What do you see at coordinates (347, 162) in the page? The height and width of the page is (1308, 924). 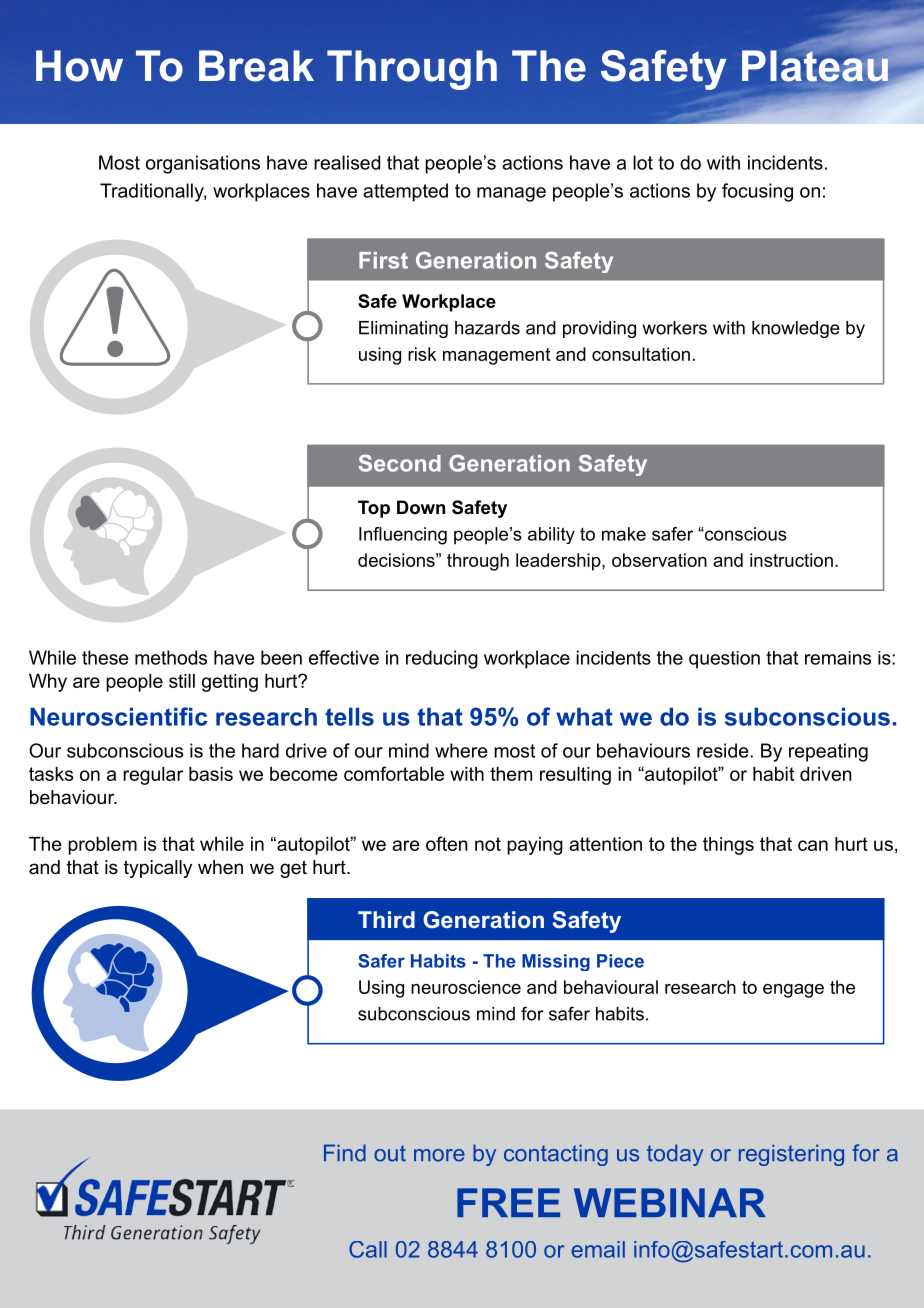 I see `realised` at bounding box center [347, 162].
